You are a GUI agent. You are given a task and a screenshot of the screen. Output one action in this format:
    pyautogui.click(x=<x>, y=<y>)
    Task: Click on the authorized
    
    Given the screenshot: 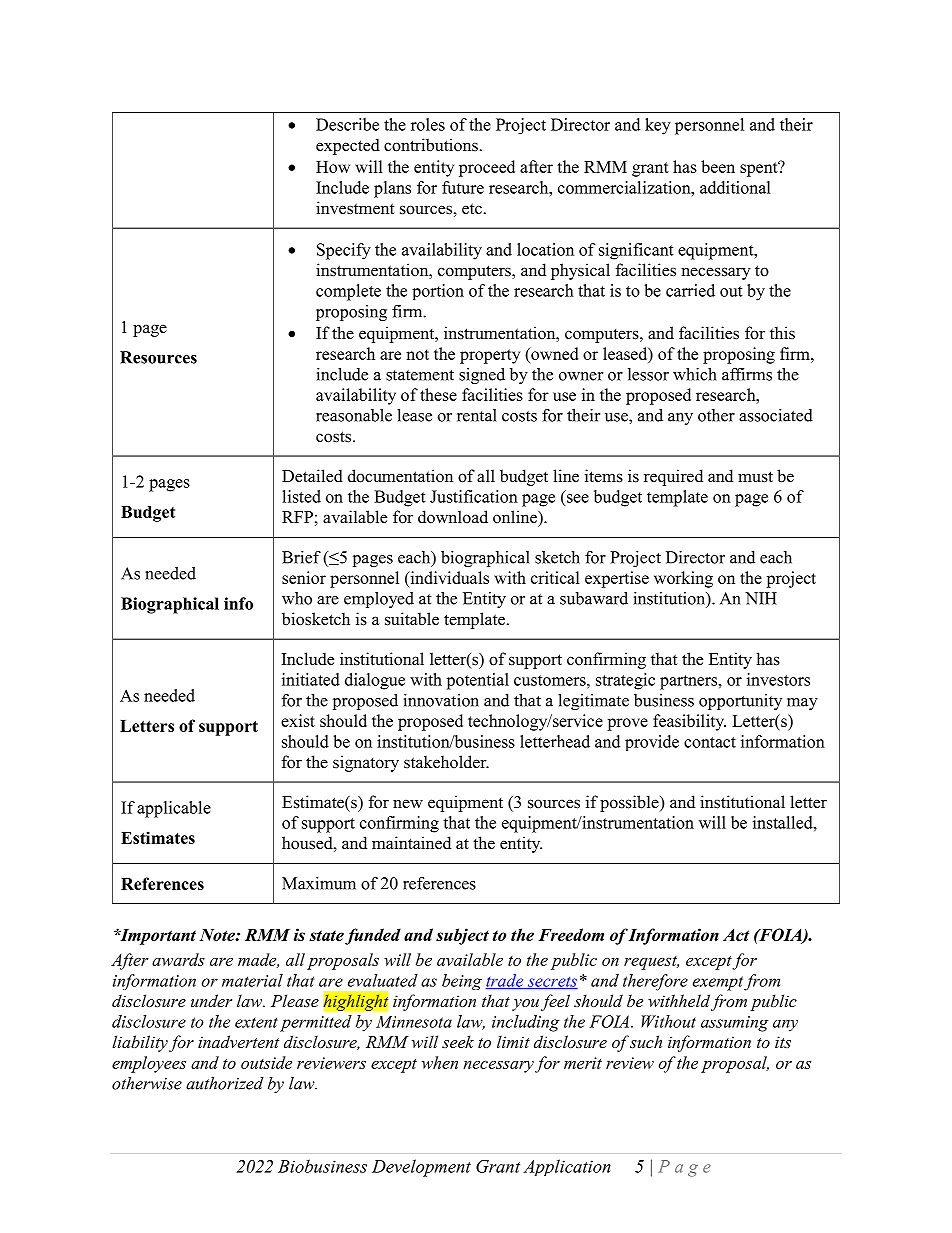 What is the action you would take?
    pyautogui.click(x=225, y=1083)
